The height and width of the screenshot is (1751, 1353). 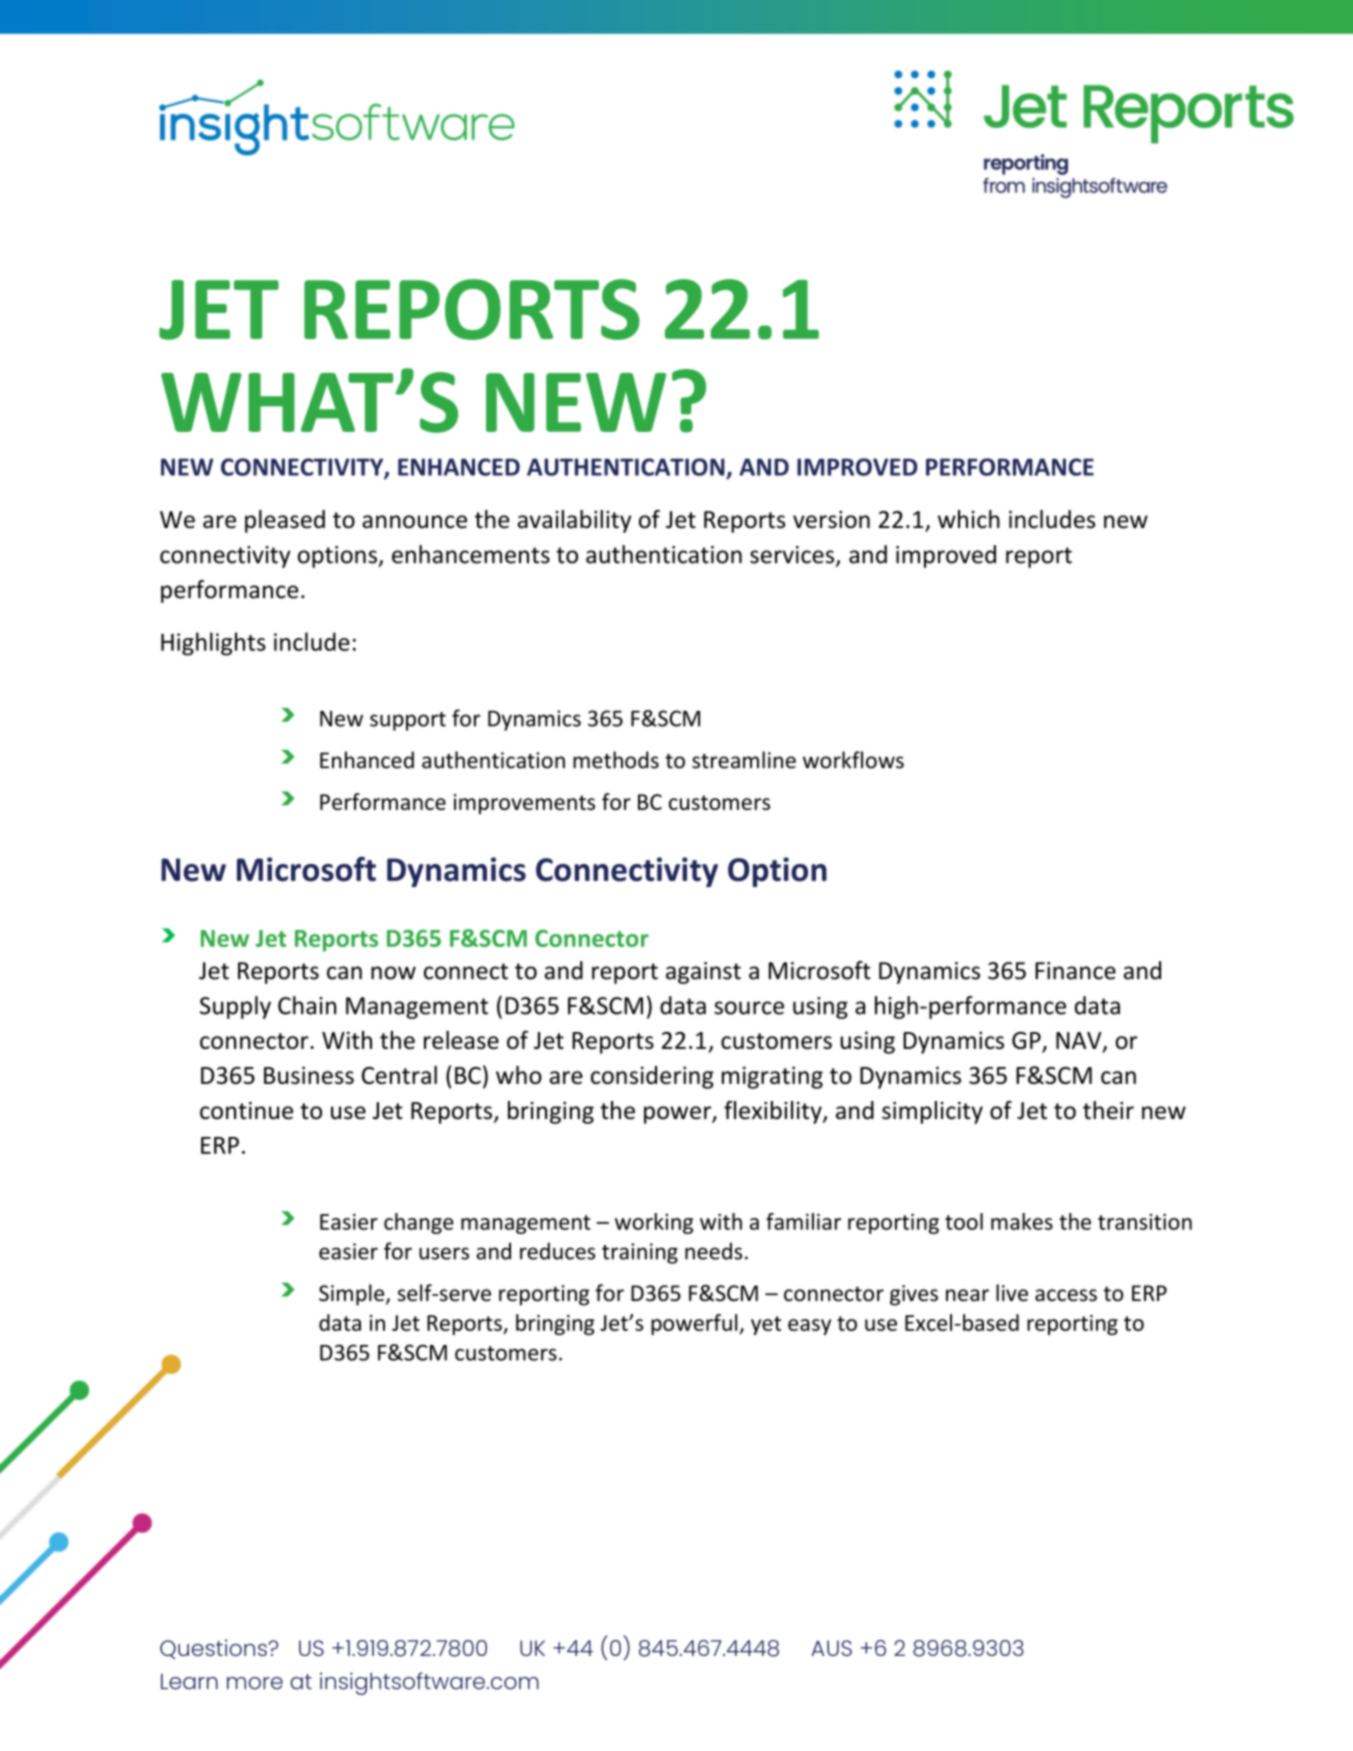 I want to click on which, so click(x=969, y=519).
